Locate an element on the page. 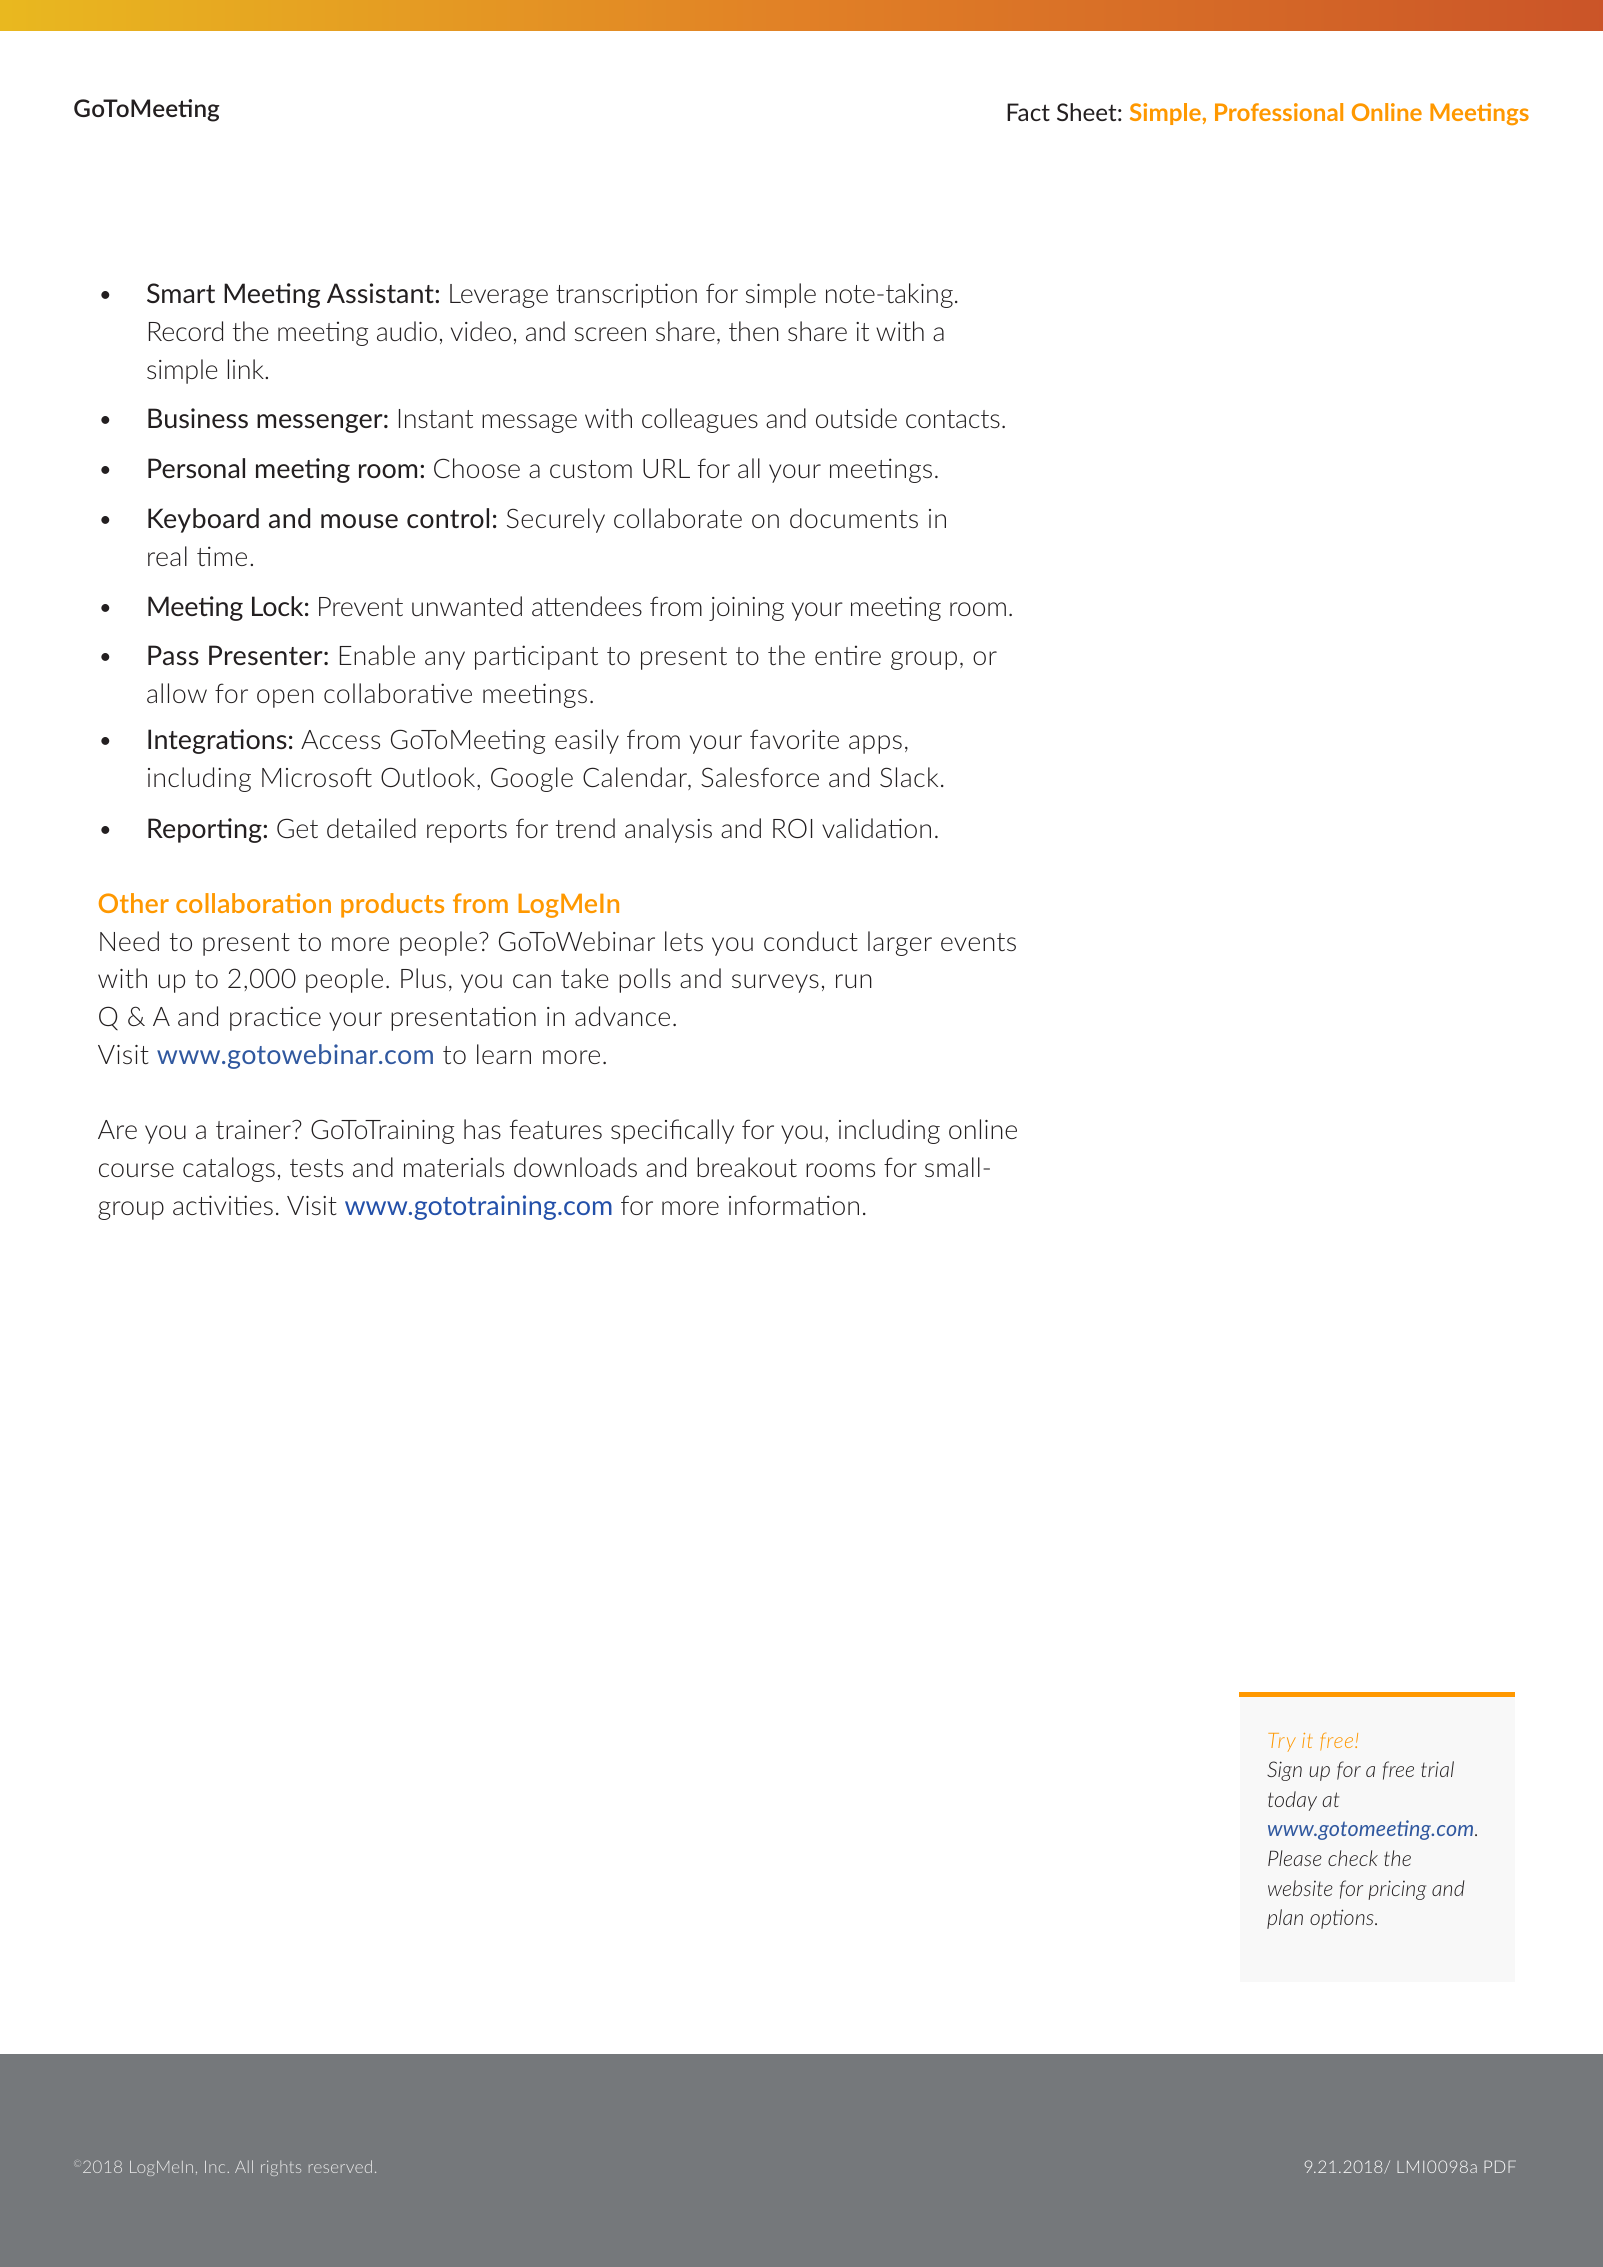 This page has height=2267, width=1603. then is located at coordinates (754, 331).
